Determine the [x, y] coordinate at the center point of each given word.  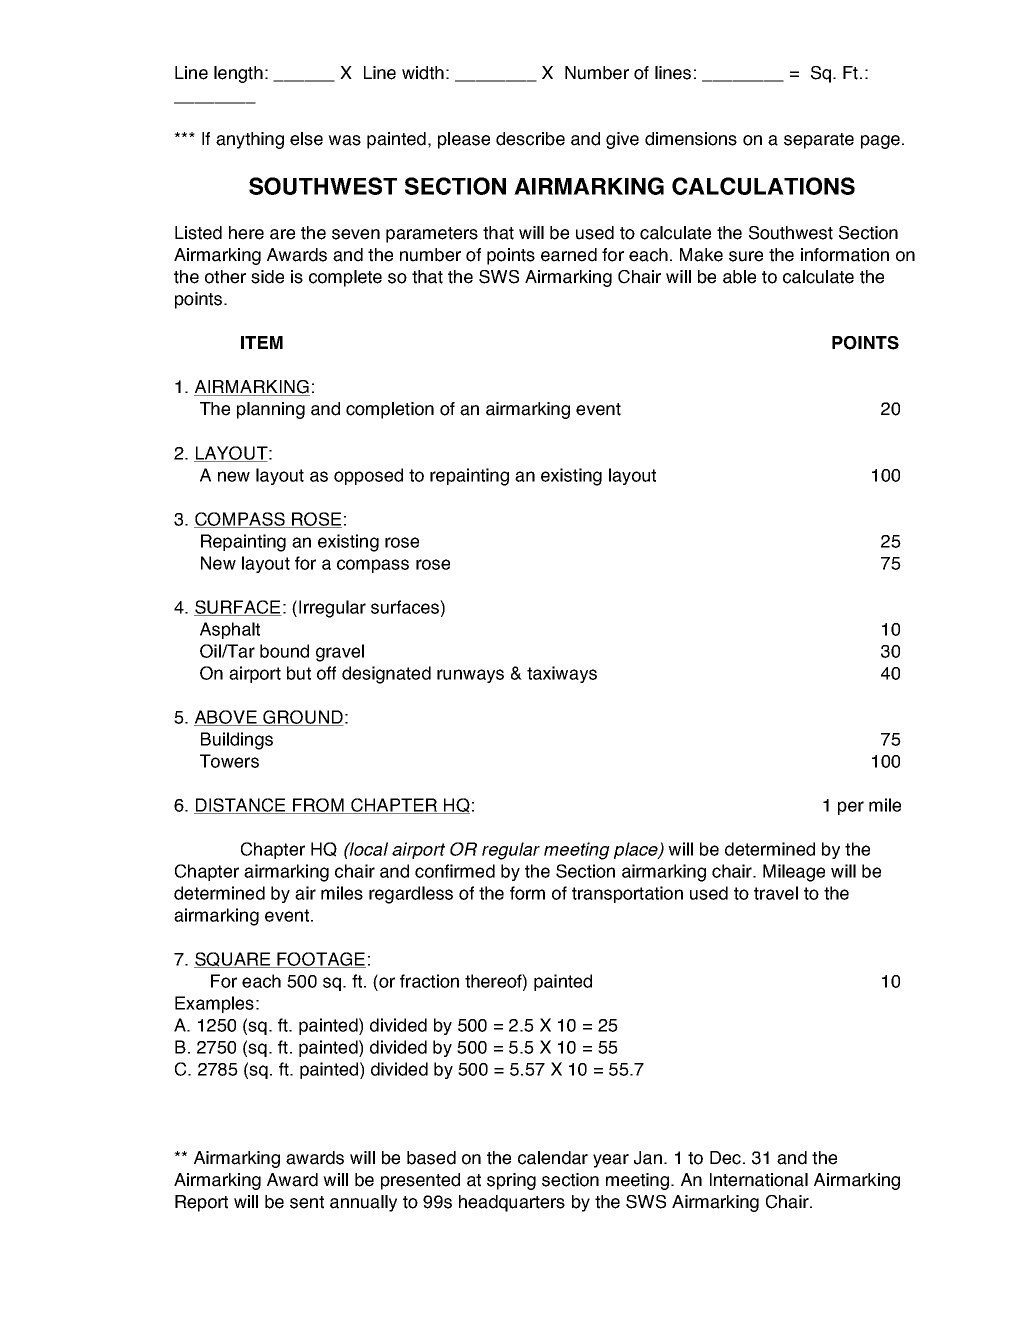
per [851, 808]
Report [201, 1203]
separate [819, 141]
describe [530, 139]
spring [511, 1181]
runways [470, 676]
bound [284, 651]
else [306, 139]
